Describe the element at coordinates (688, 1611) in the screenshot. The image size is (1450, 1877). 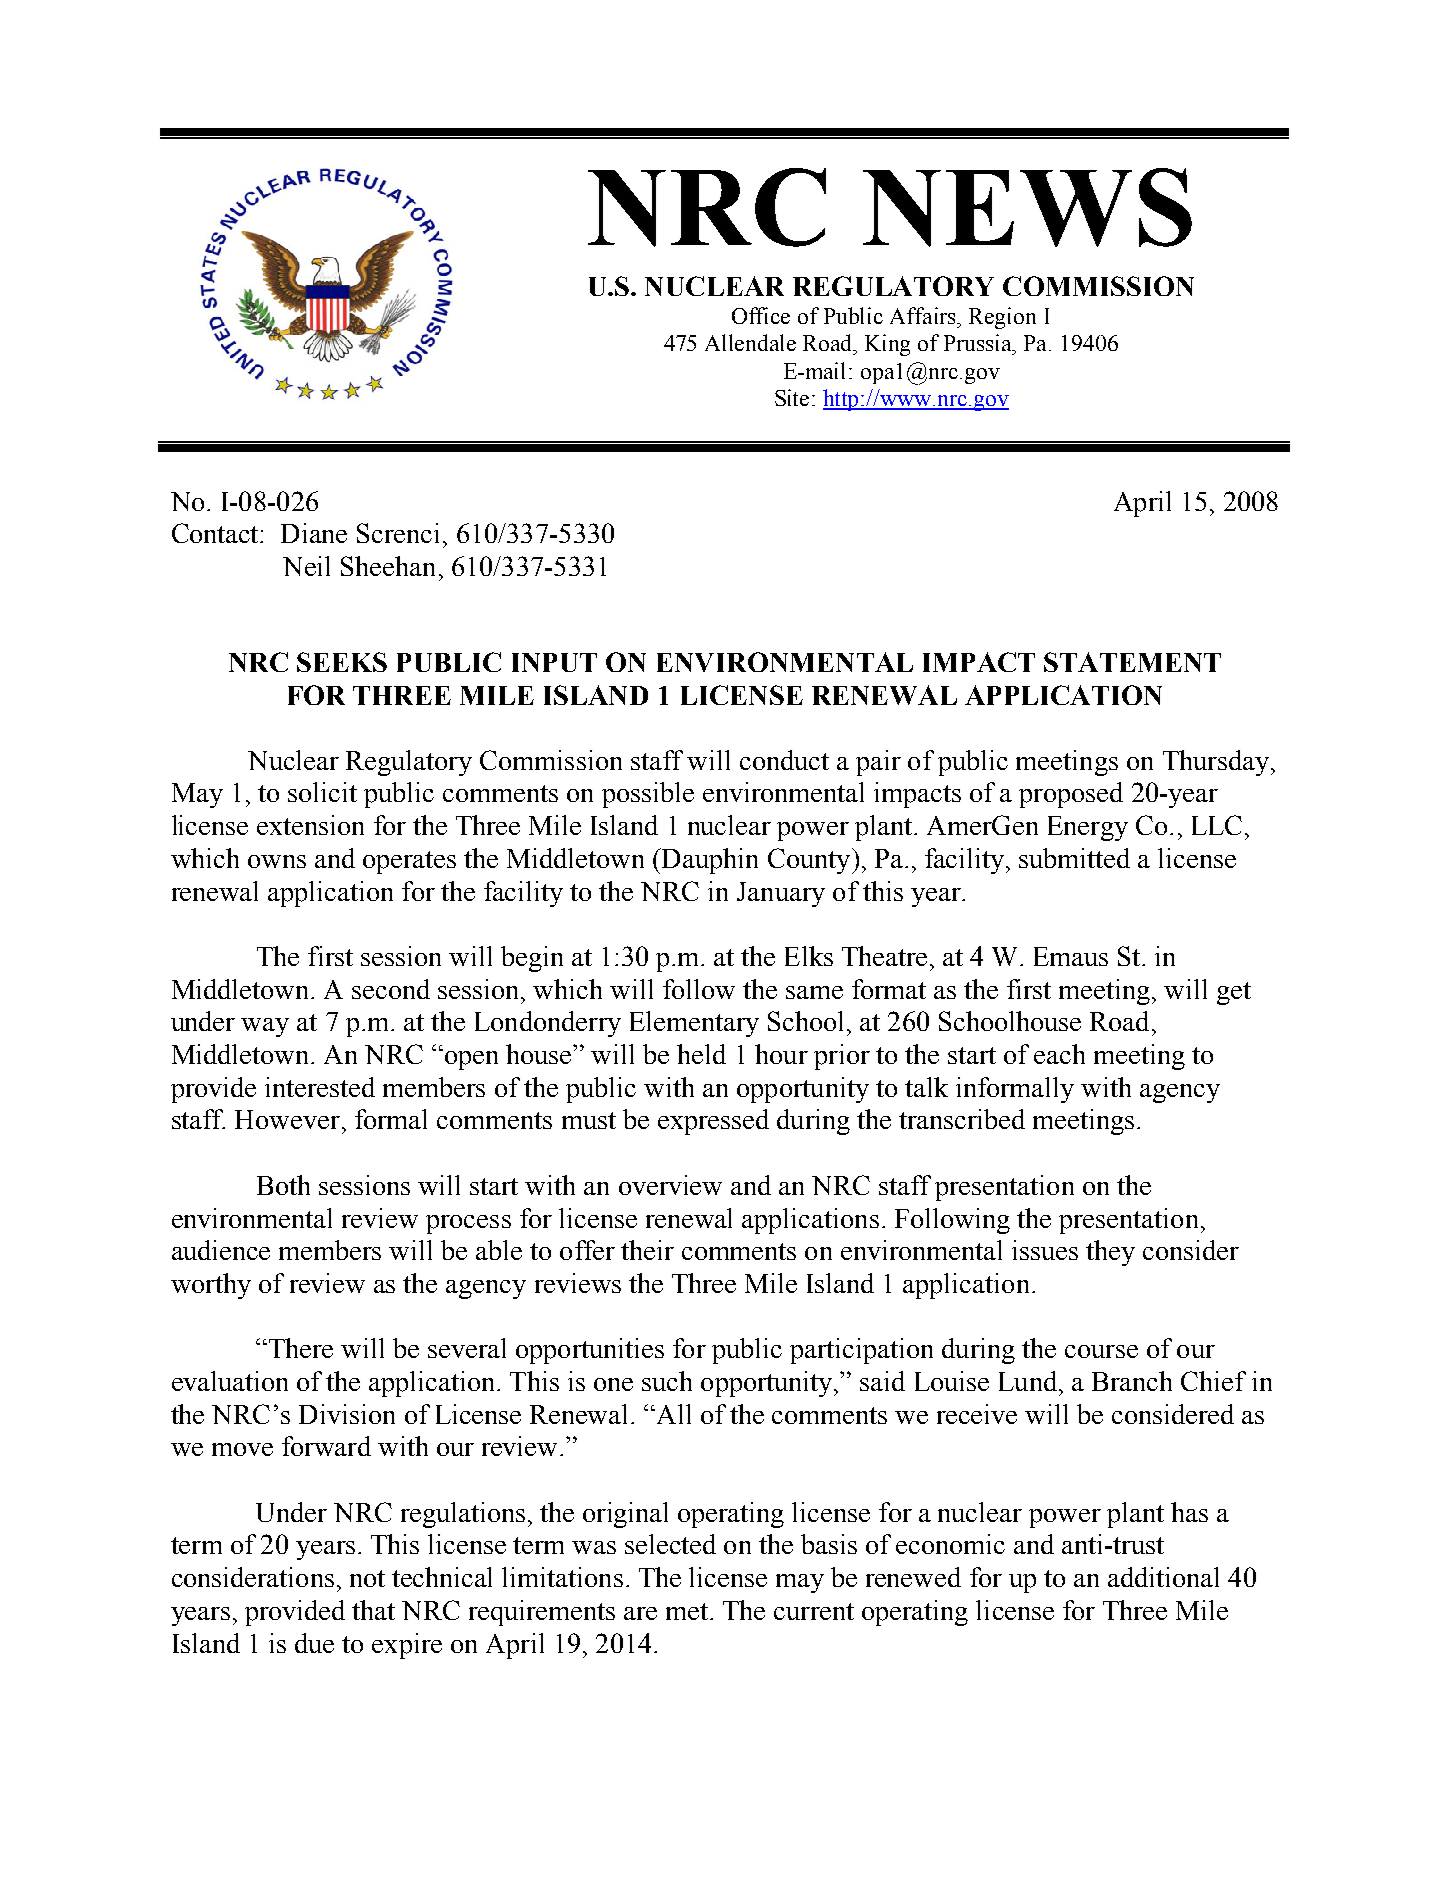
I see `met` at that location.
